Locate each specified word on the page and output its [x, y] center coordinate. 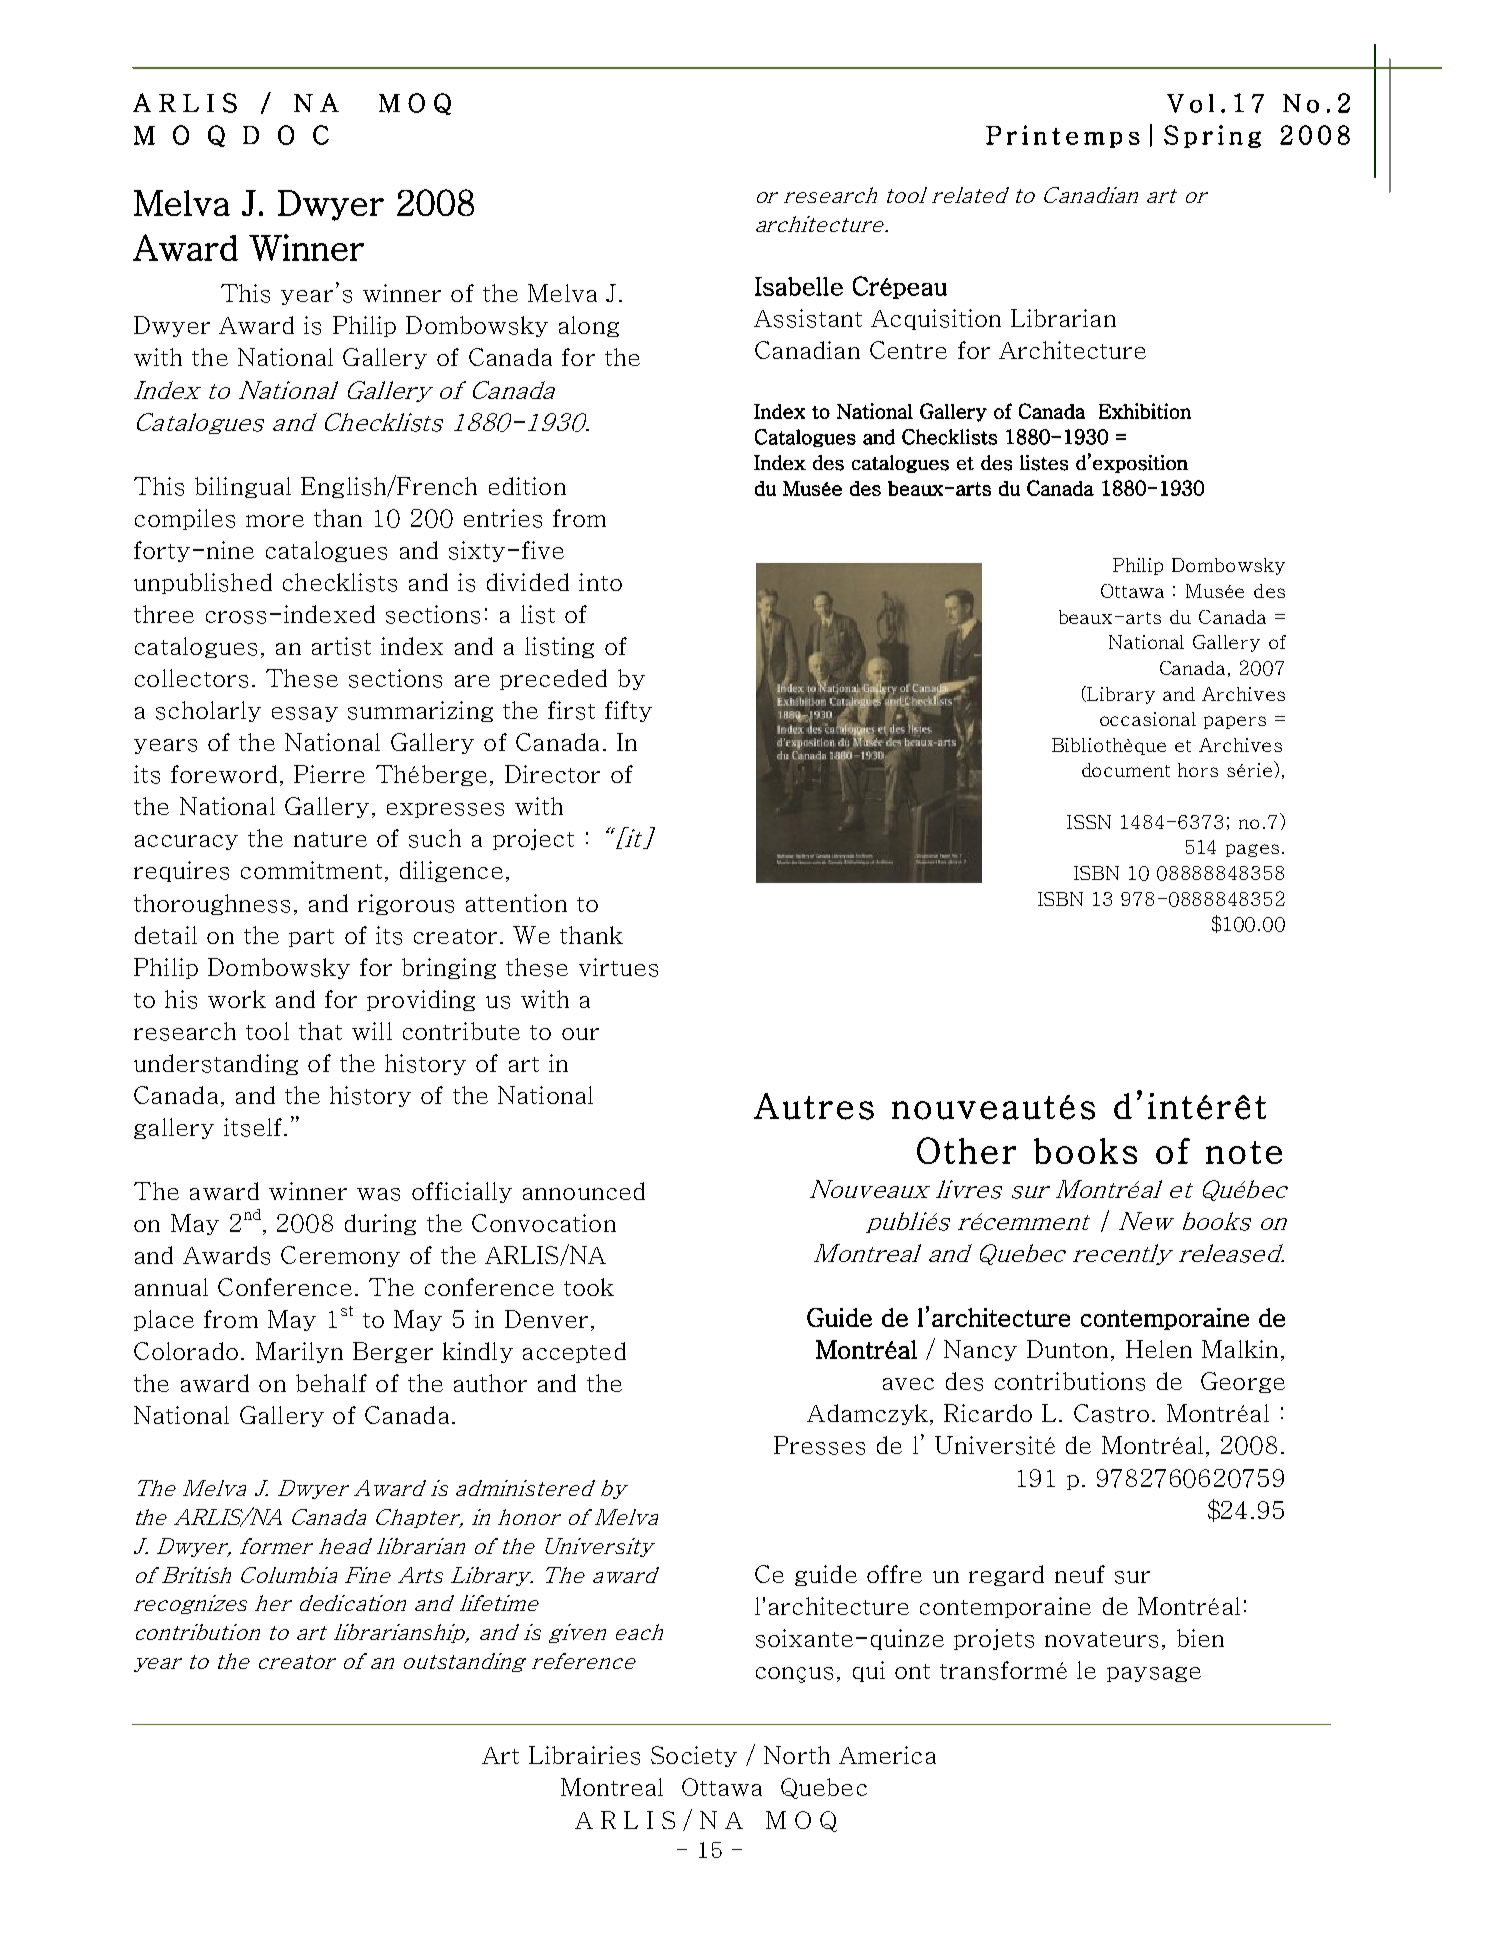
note [1244, 1152]
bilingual [243, 487]
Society [694, 1756]
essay [305, 714]
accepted [574, 1352]
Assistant [808, 318]
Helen [1159, 1349]
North [797, 1755]
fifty [628, 711]
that [320, 1031]
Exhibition [1145, 411]
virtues [618, 967]
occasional [1148, 719]
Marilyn [299, 1352]
